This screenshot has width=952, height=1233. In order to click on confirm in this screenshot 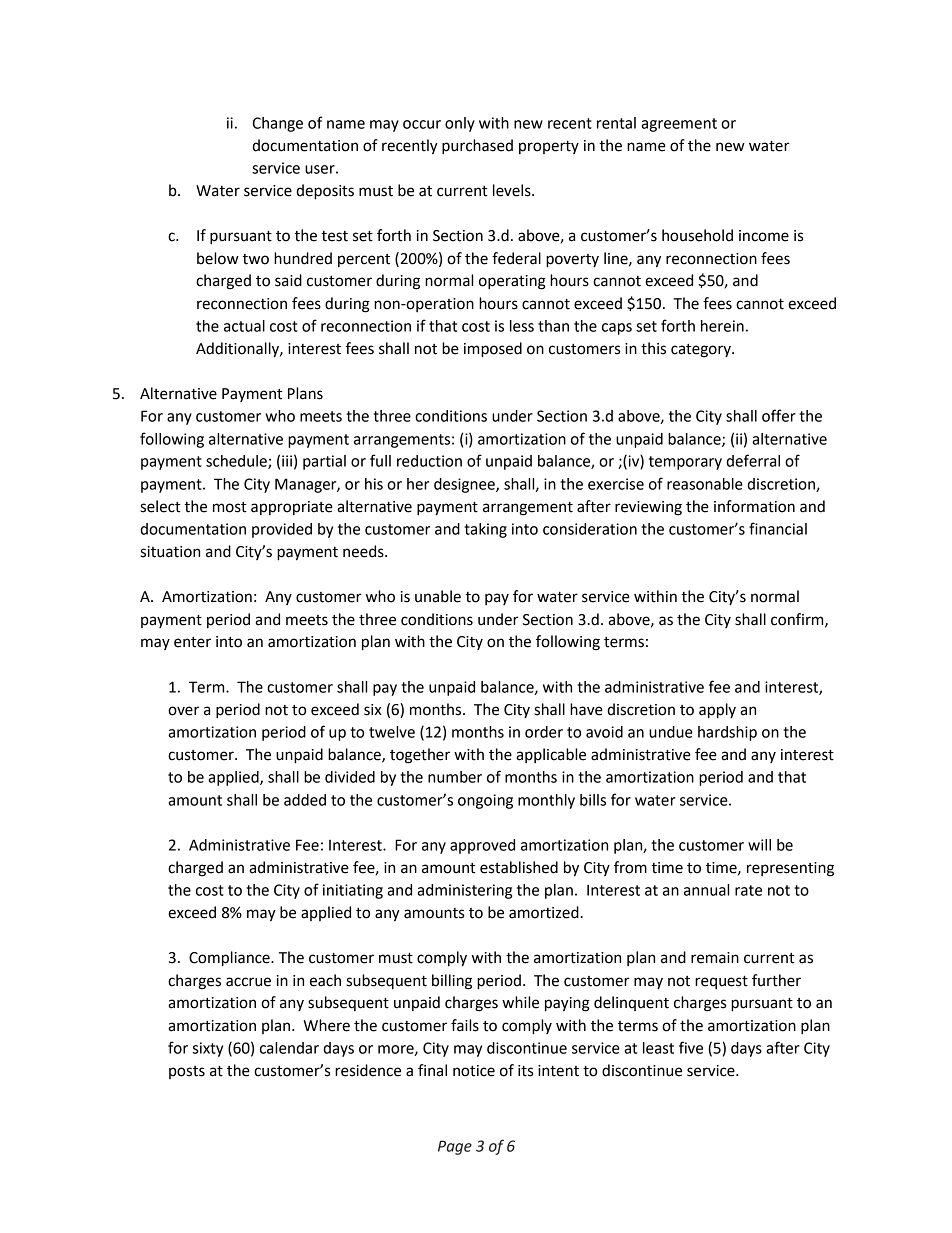, I will do `click(798, 620)`.
